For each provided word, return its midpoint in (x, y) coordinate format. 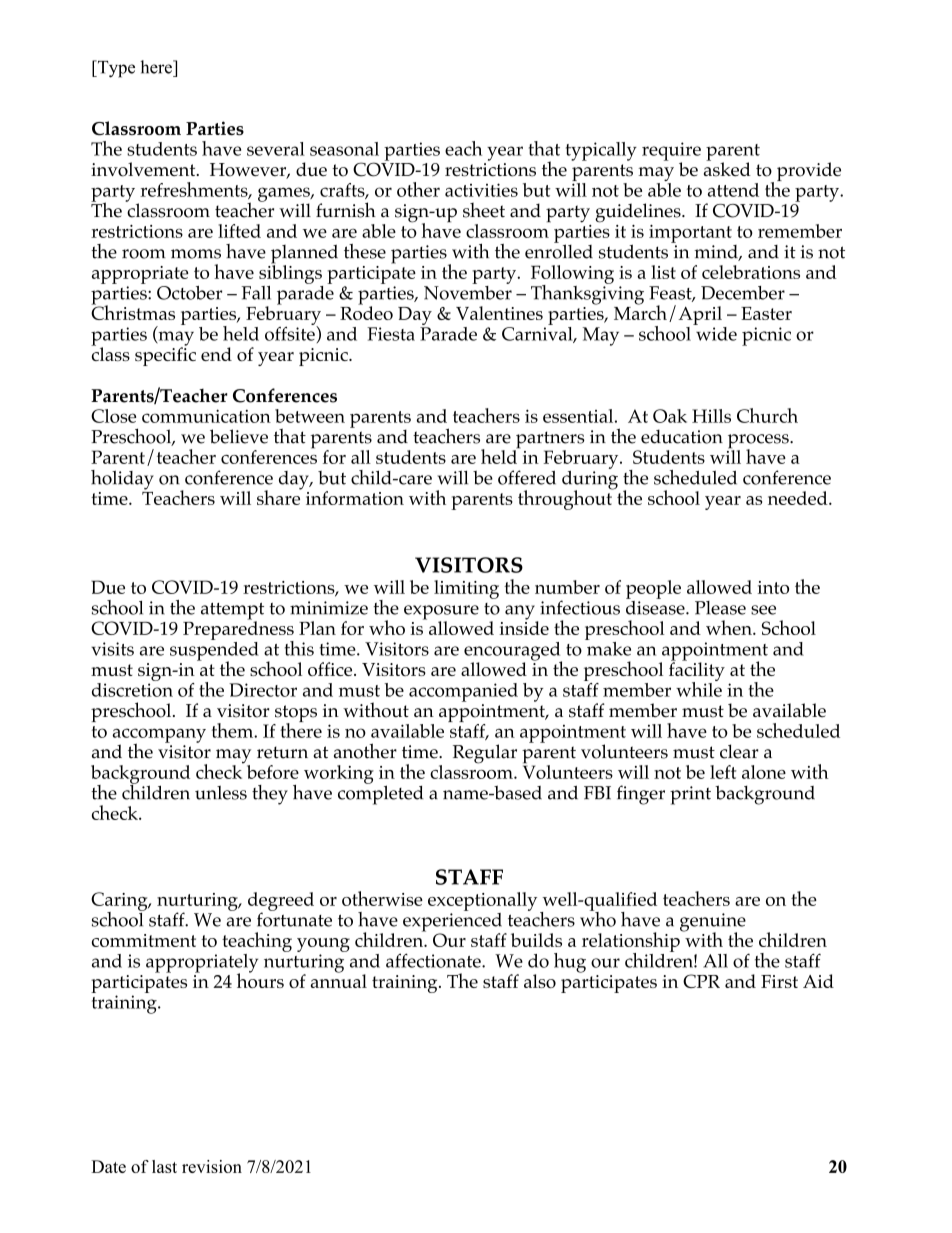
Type (115, 69)
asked (727, 168)
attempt (232, 612)
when (730, 627)
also (540, 981)
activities (481, 190)
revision (212, 1166)
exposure (441, 613)
